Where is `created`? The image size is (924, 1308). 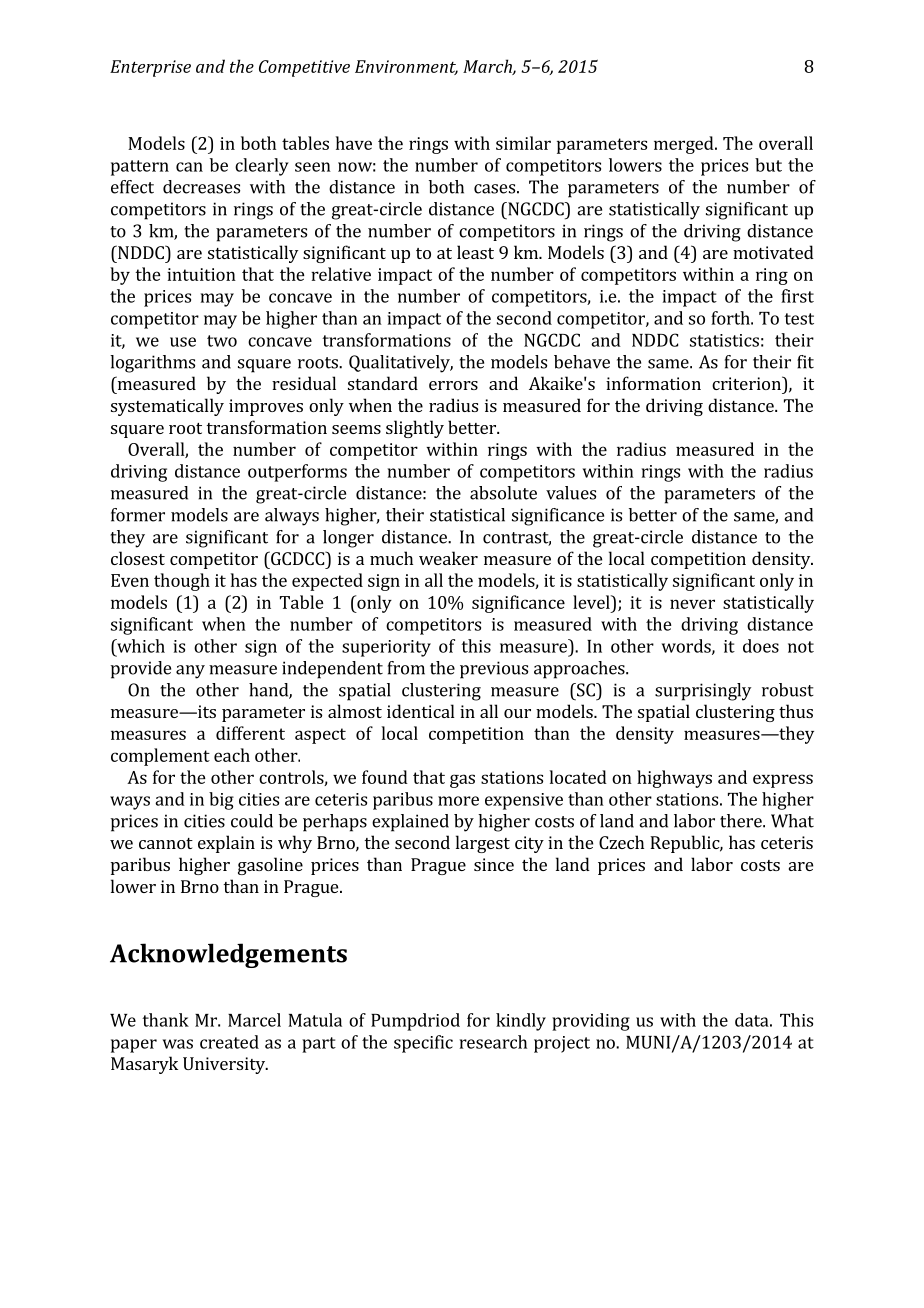
created is located at coordinates (229, 1042).
